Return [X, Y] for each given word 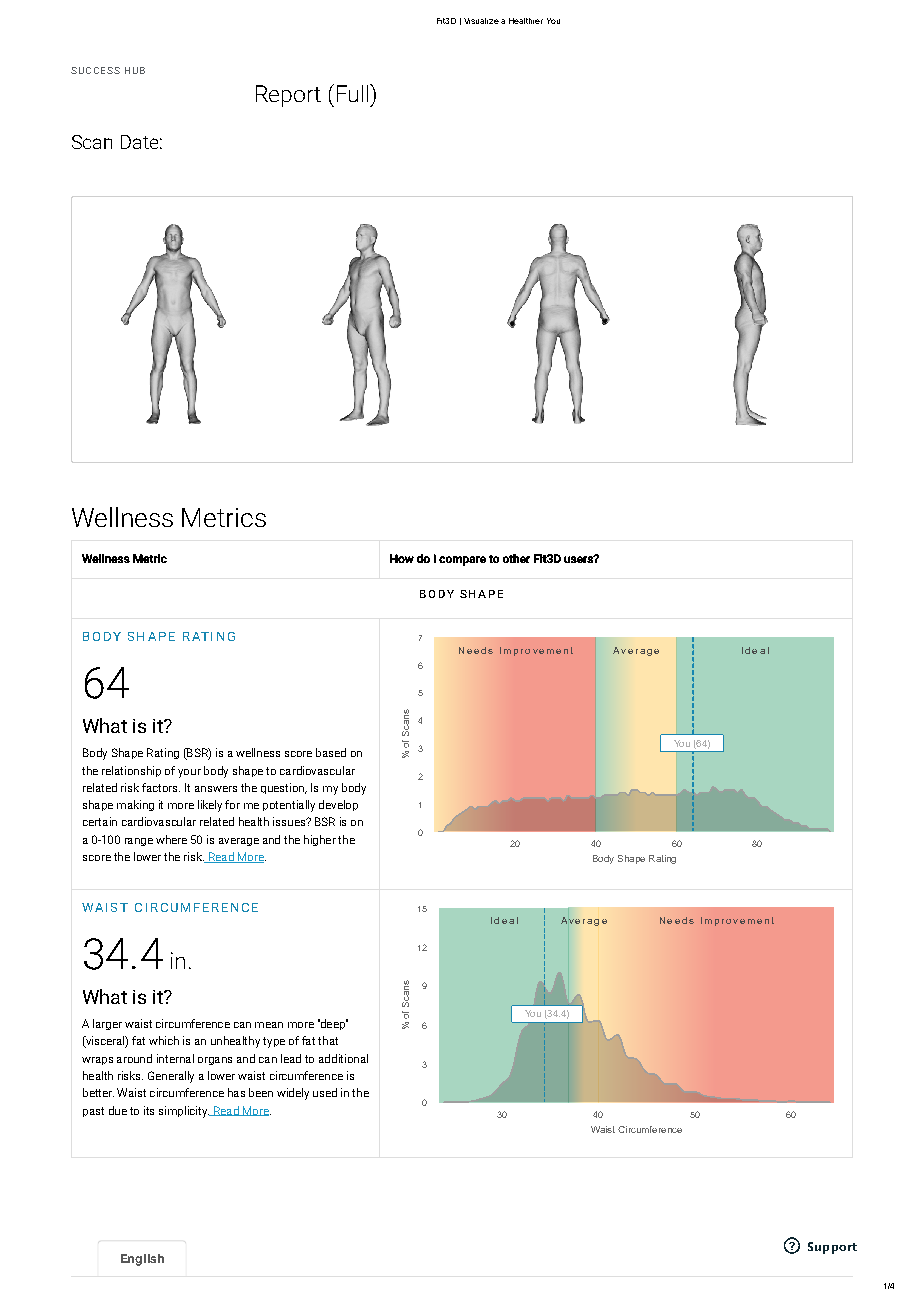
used [325, 1092]
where [171, 839]
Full [354, 93]
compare [462, 561]
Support [832, 1248]
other [516, 558]
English [142, 1260]
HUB [135, 70]
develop [338, 805]
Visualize [481, 21]
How [402, 558]
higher [320, 840]
